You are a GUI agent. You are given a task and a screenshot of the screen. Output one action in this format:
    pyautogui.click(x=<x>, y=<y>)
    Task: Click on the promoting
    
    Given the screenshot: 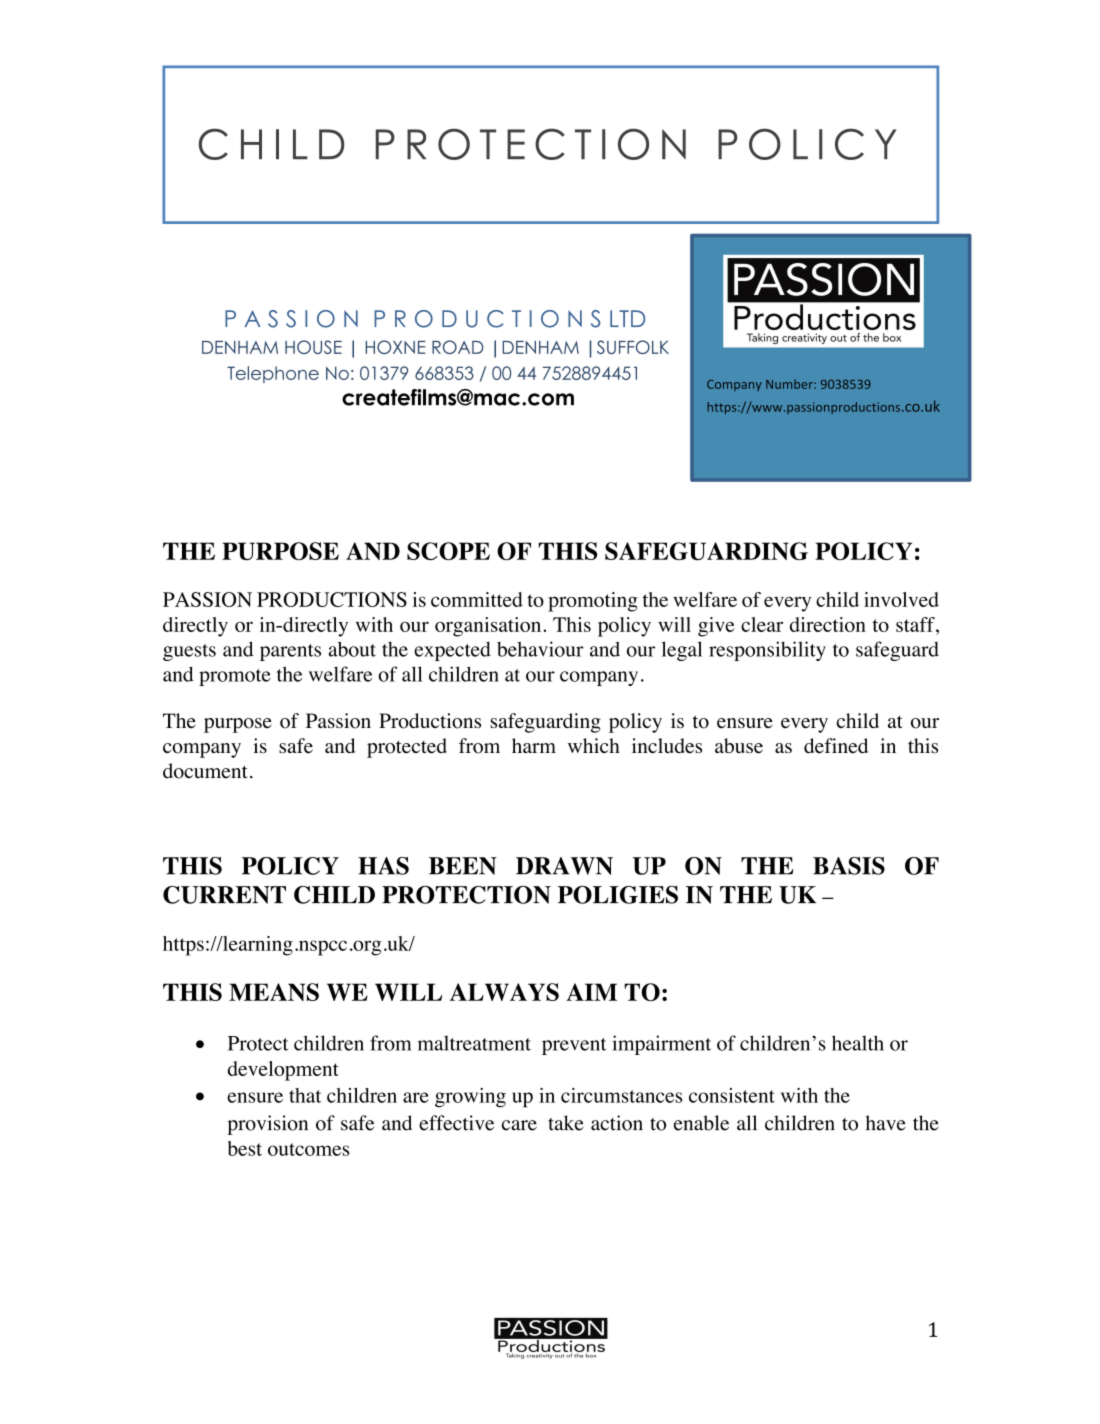 What is the action you would take?
    pyautogui.click(x=593, y=602)
